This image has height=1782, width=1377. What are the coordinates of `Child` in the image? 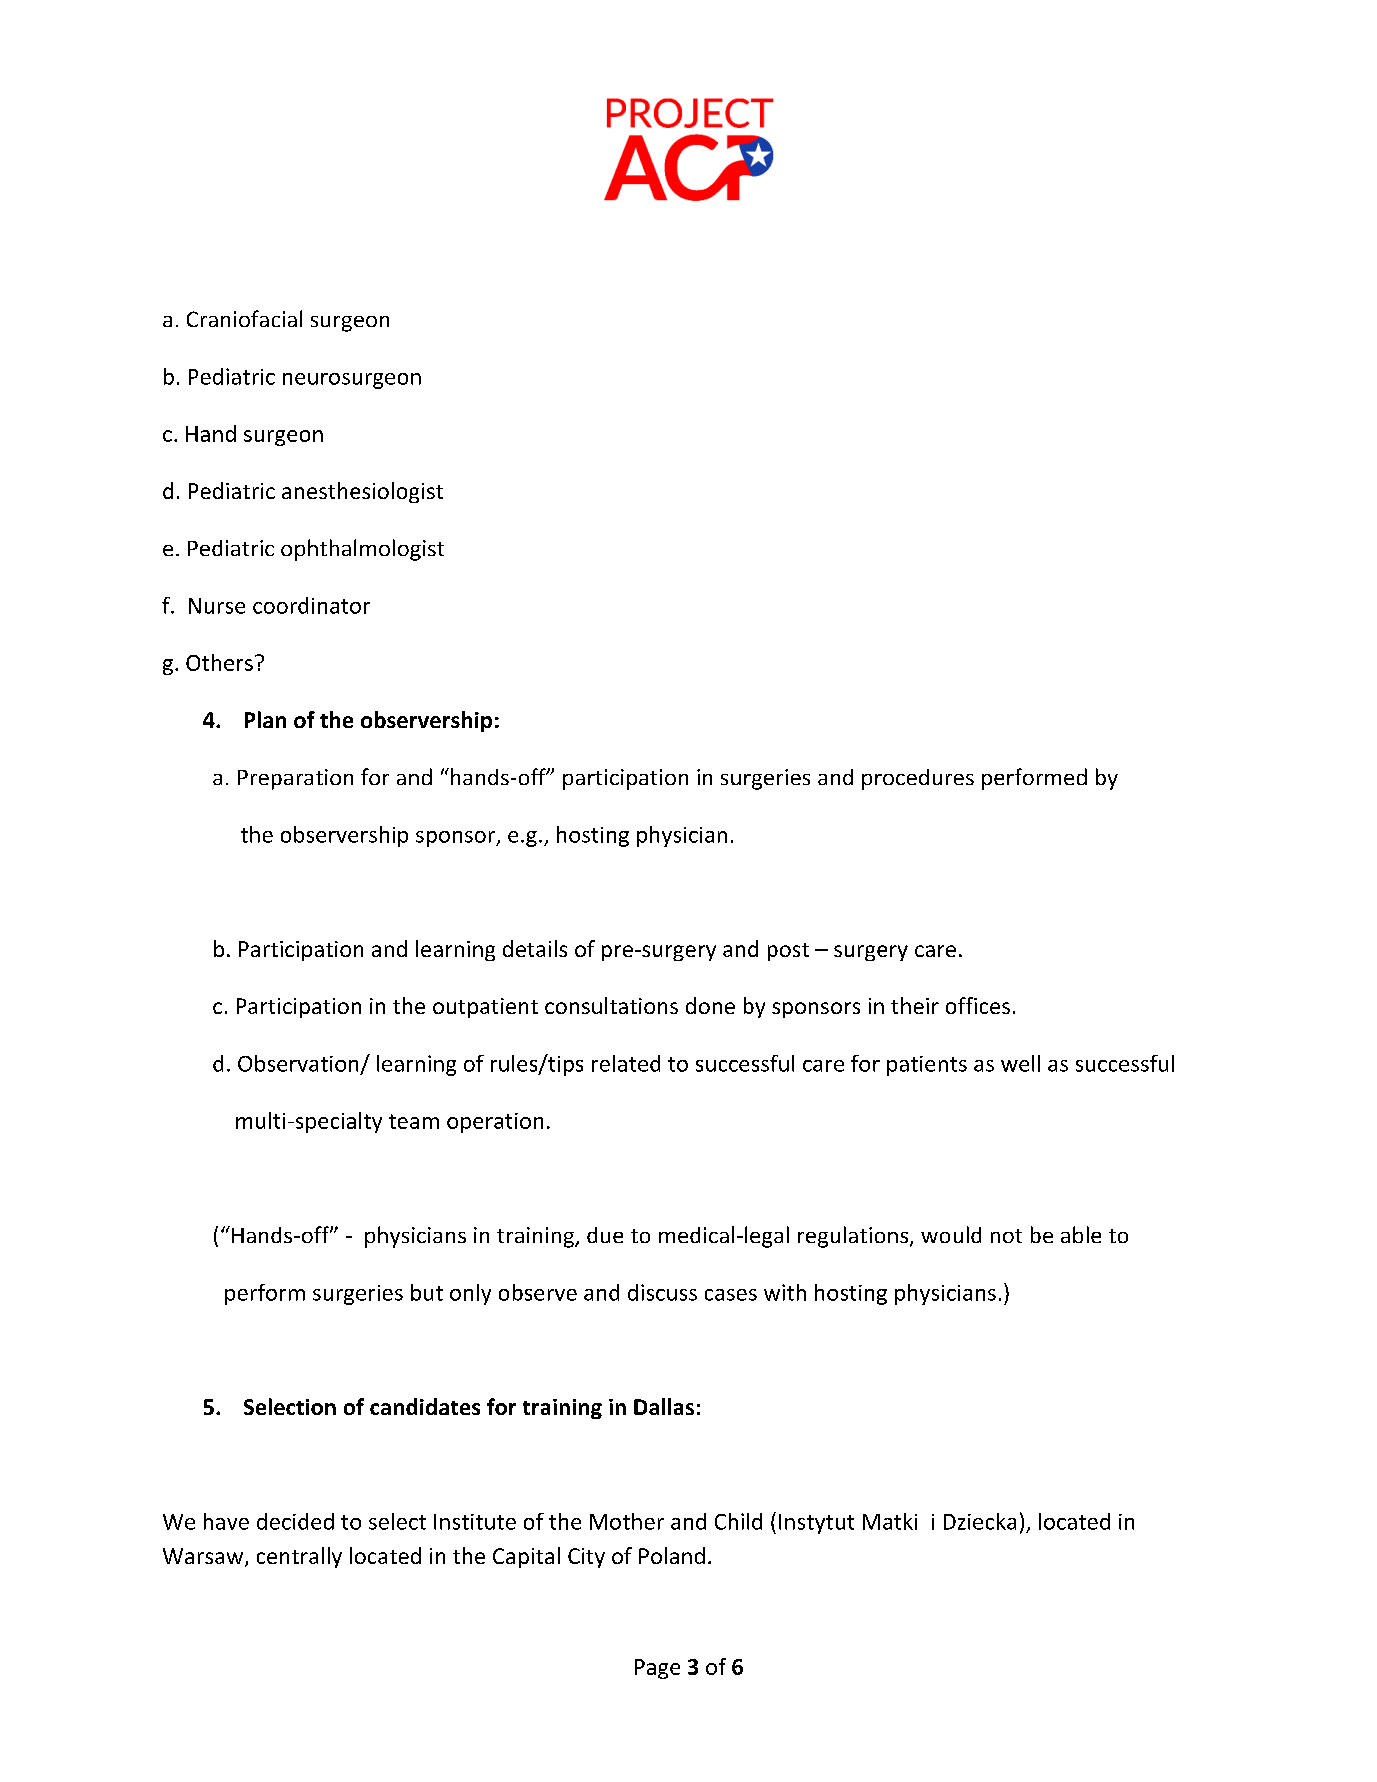 It's located at (738, 1521).
